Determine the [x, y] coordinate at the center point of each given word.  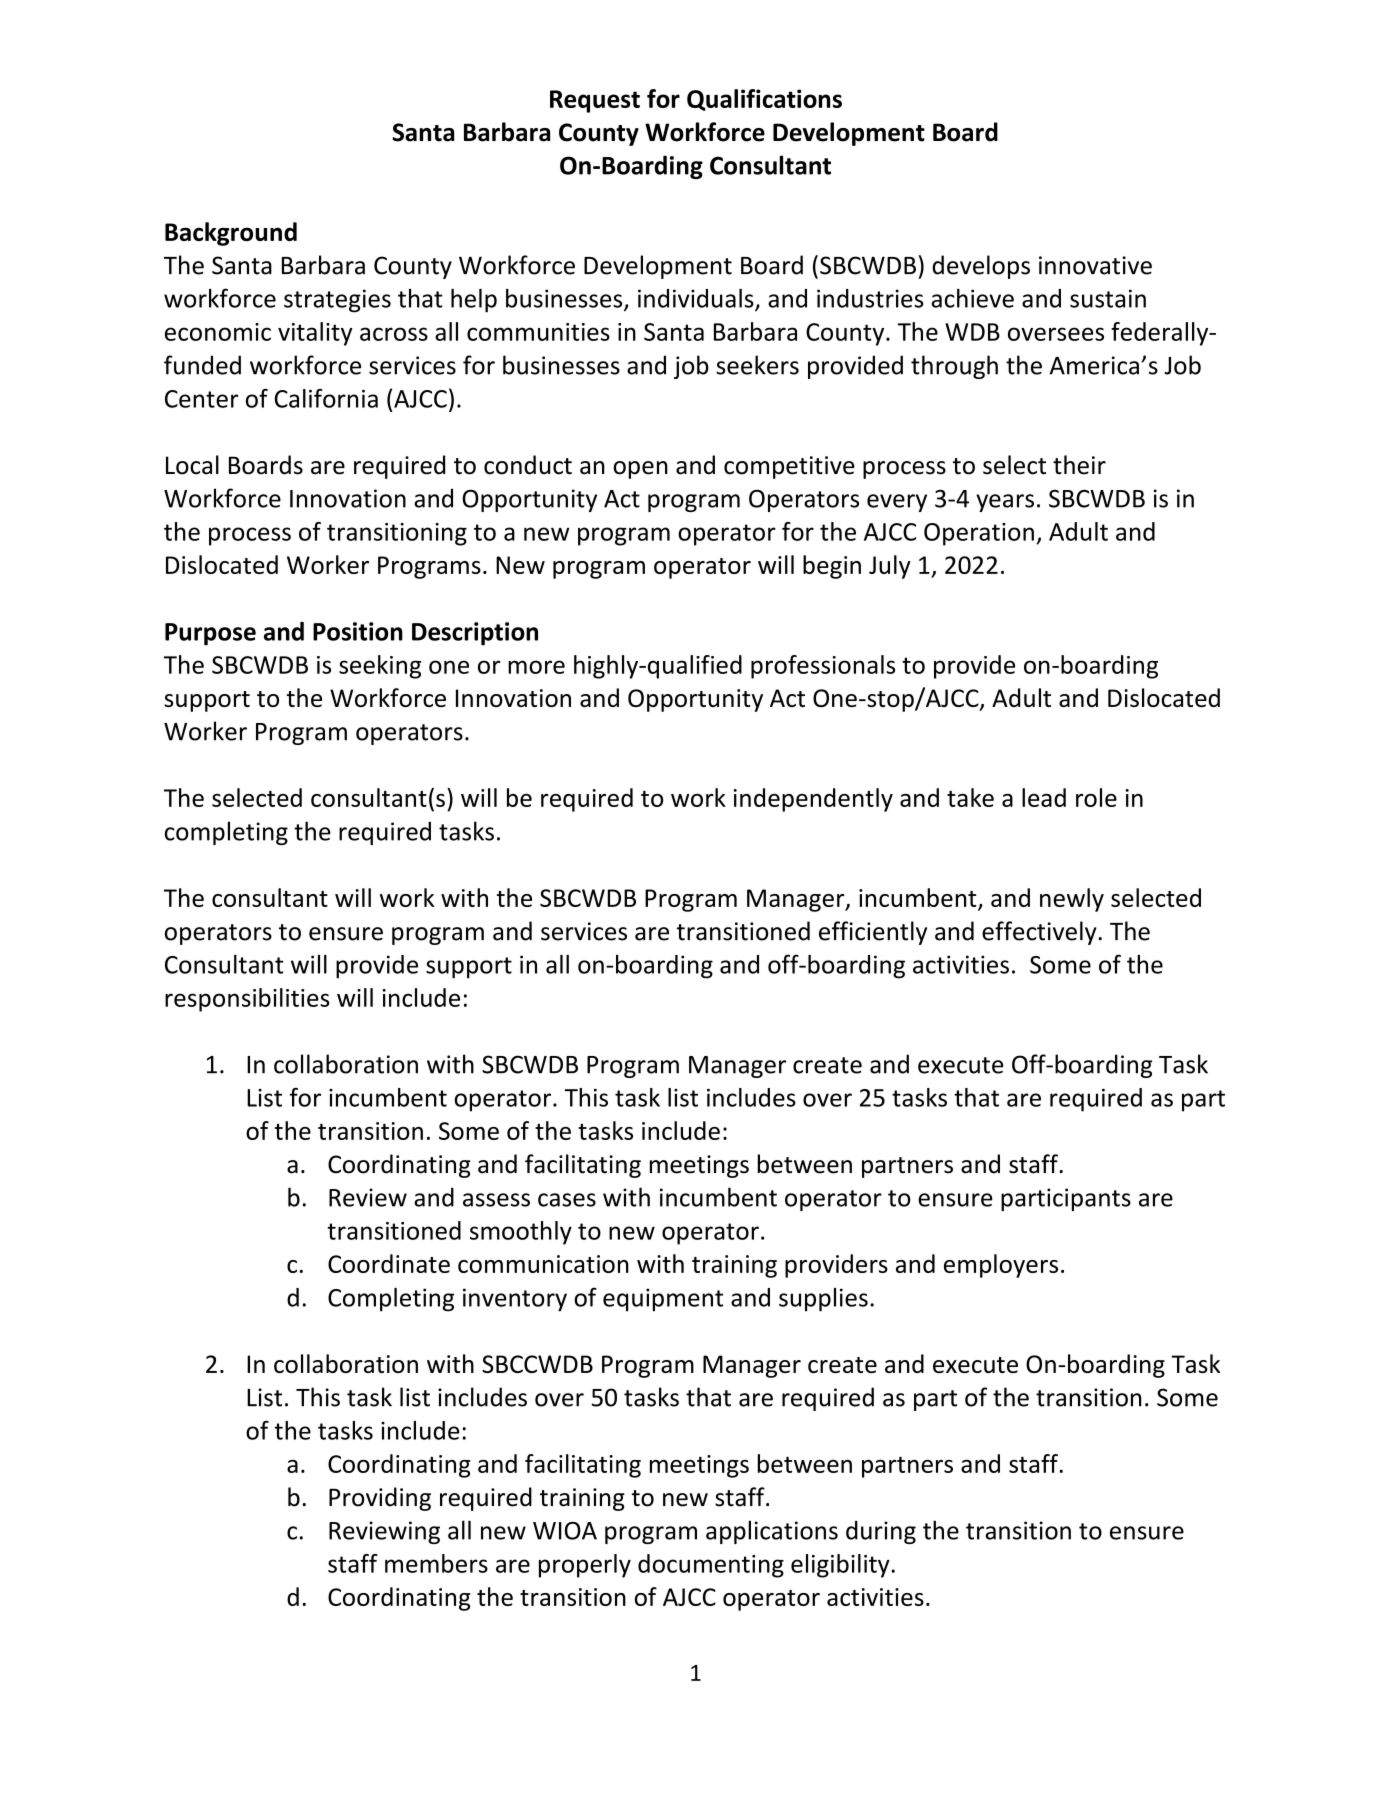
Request [595, 101]
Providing [380, 1499]
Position [358, 631]
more [536, 667]
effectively [1040, 933]
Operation [979, 534]
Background [231, 234]
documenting [711, 1566]
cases [567, 1200]
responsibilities [247, 1000]
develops [981, 267]
